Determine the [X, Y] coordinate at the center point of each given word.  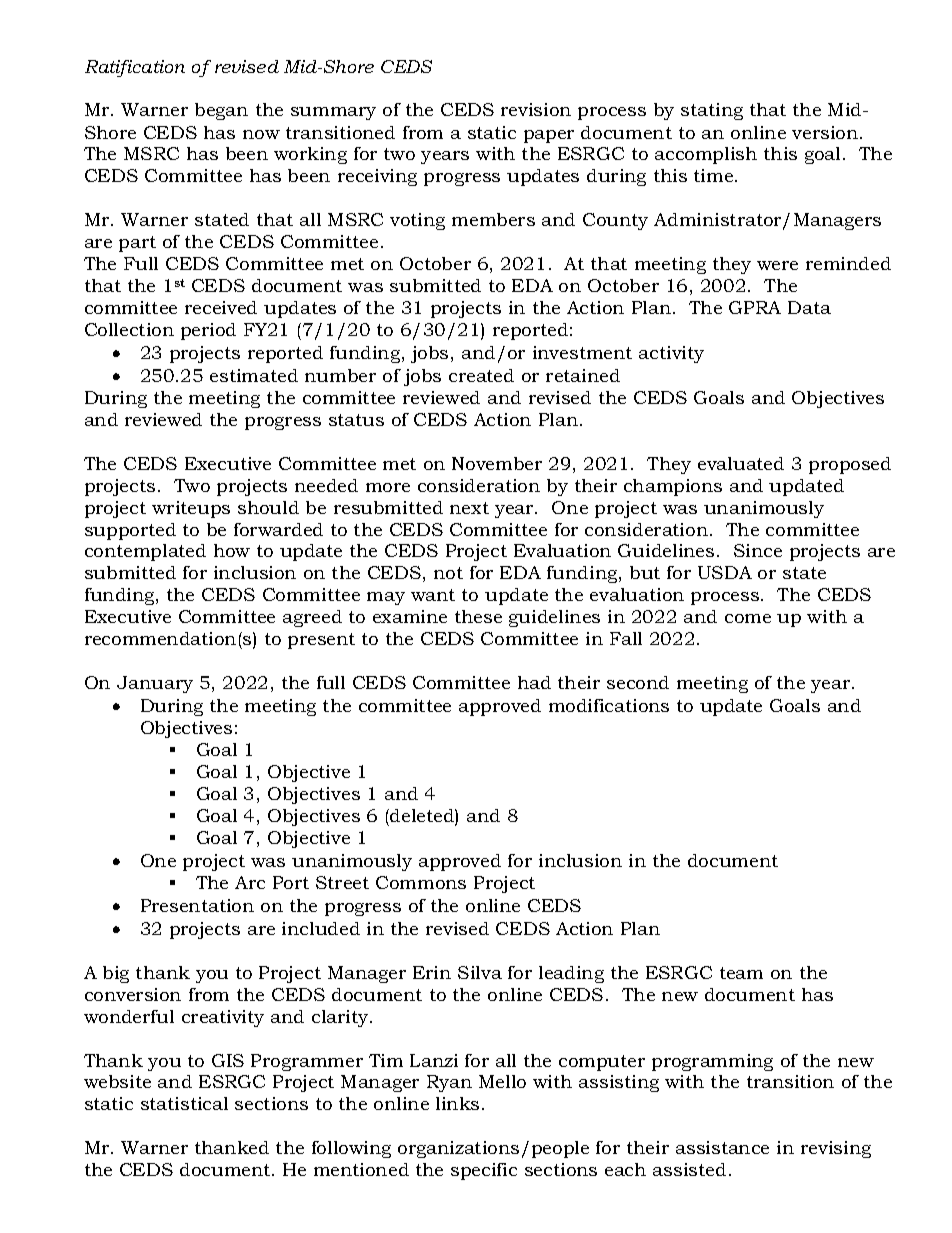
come [748, 618]
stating [712, 111]
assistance [722, 1147]
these [478, 616]
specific [484, 1171]
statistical [184, 1103]
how [232, 550]
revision [536, 109]
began [221, 111]
